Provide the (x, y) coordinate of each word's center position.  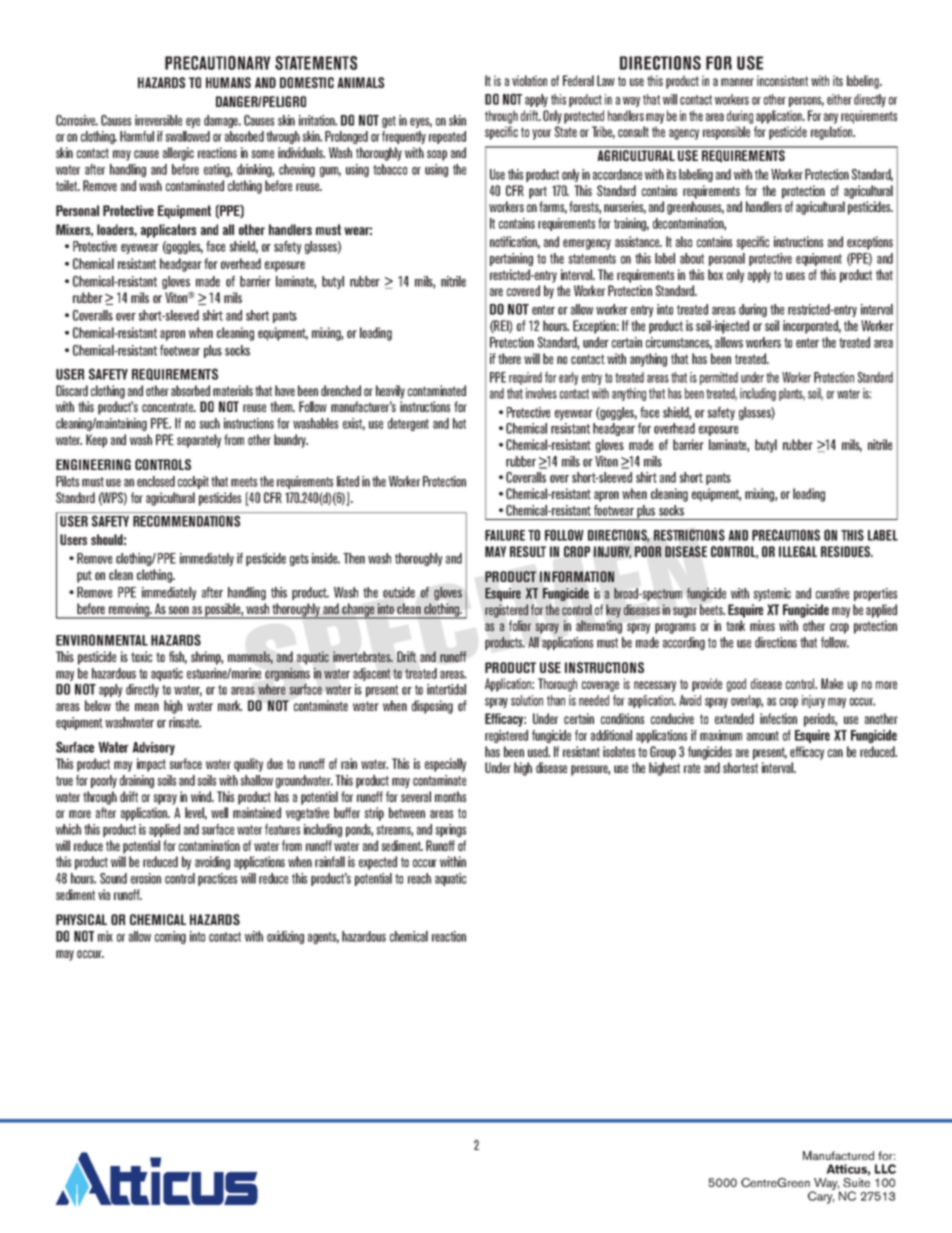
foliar (520, 625)
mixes (762, 625)
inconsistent (782, 80)
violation (529, 80)
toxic (141, 656)
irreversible (158, 120)
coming (170, 937)
